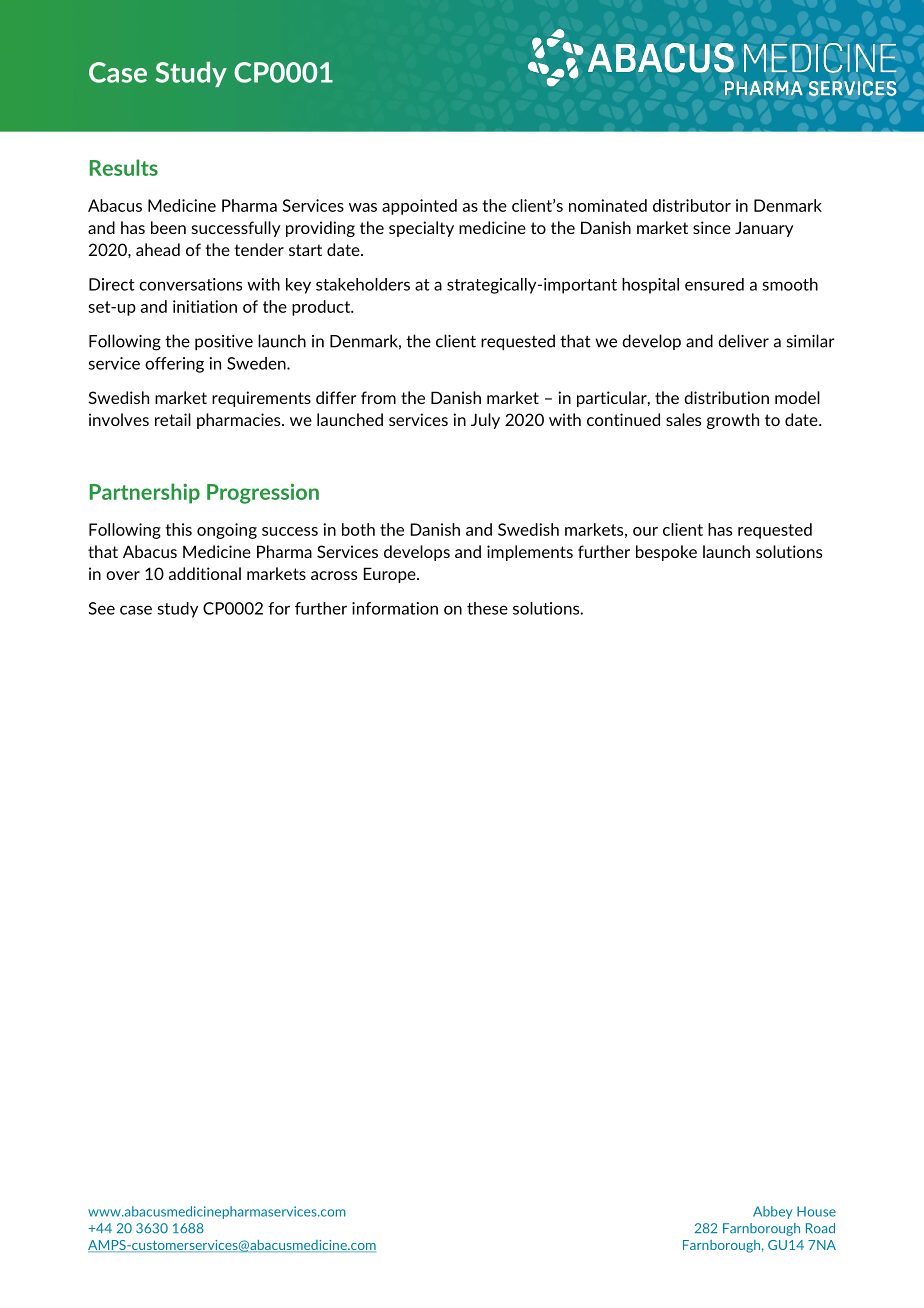  Describe the element at coordinates (816, 1211) in the page. I see `House` at that location.
